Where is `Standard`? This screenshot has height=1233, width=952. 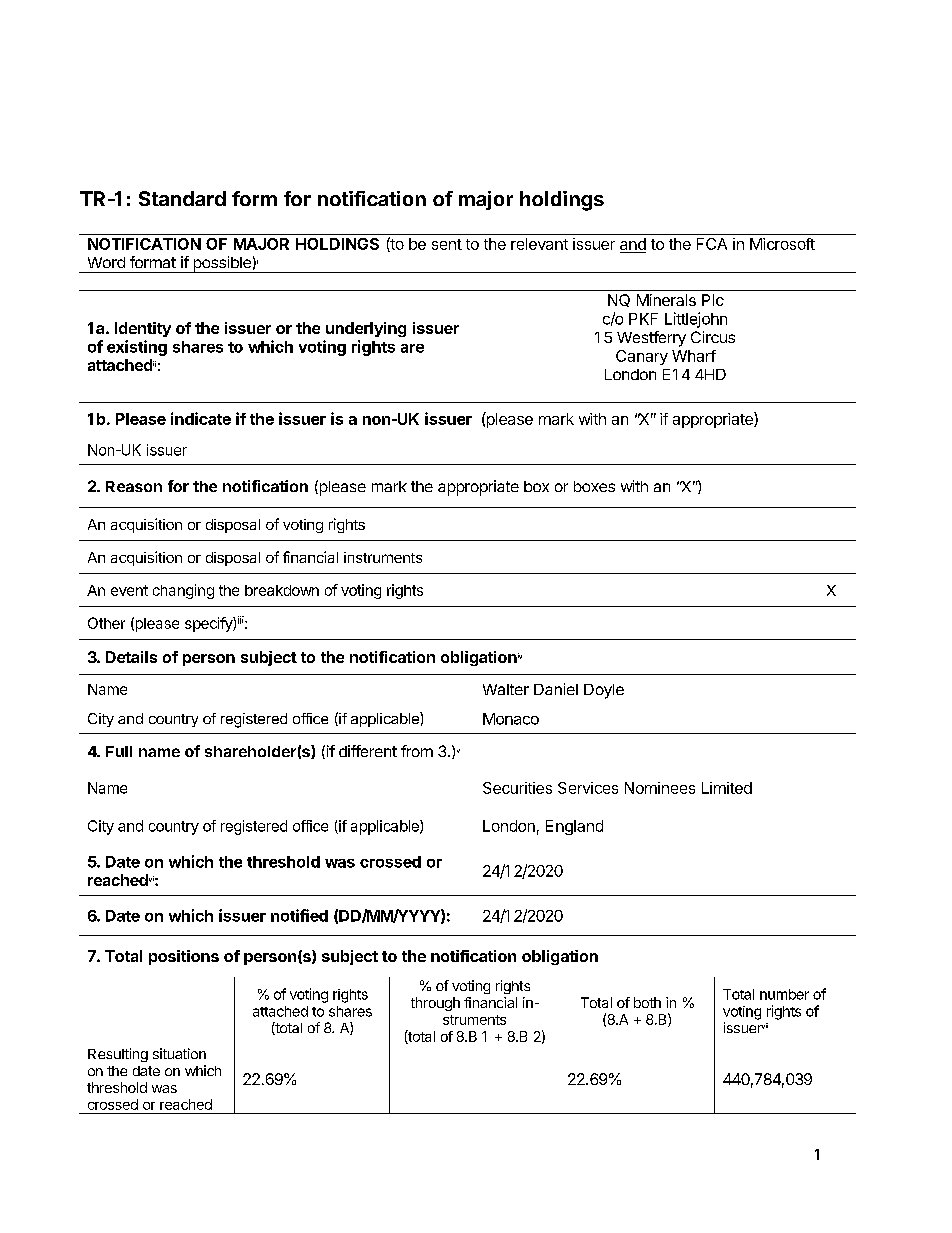 Standard is located at coordinates (182, 198).
